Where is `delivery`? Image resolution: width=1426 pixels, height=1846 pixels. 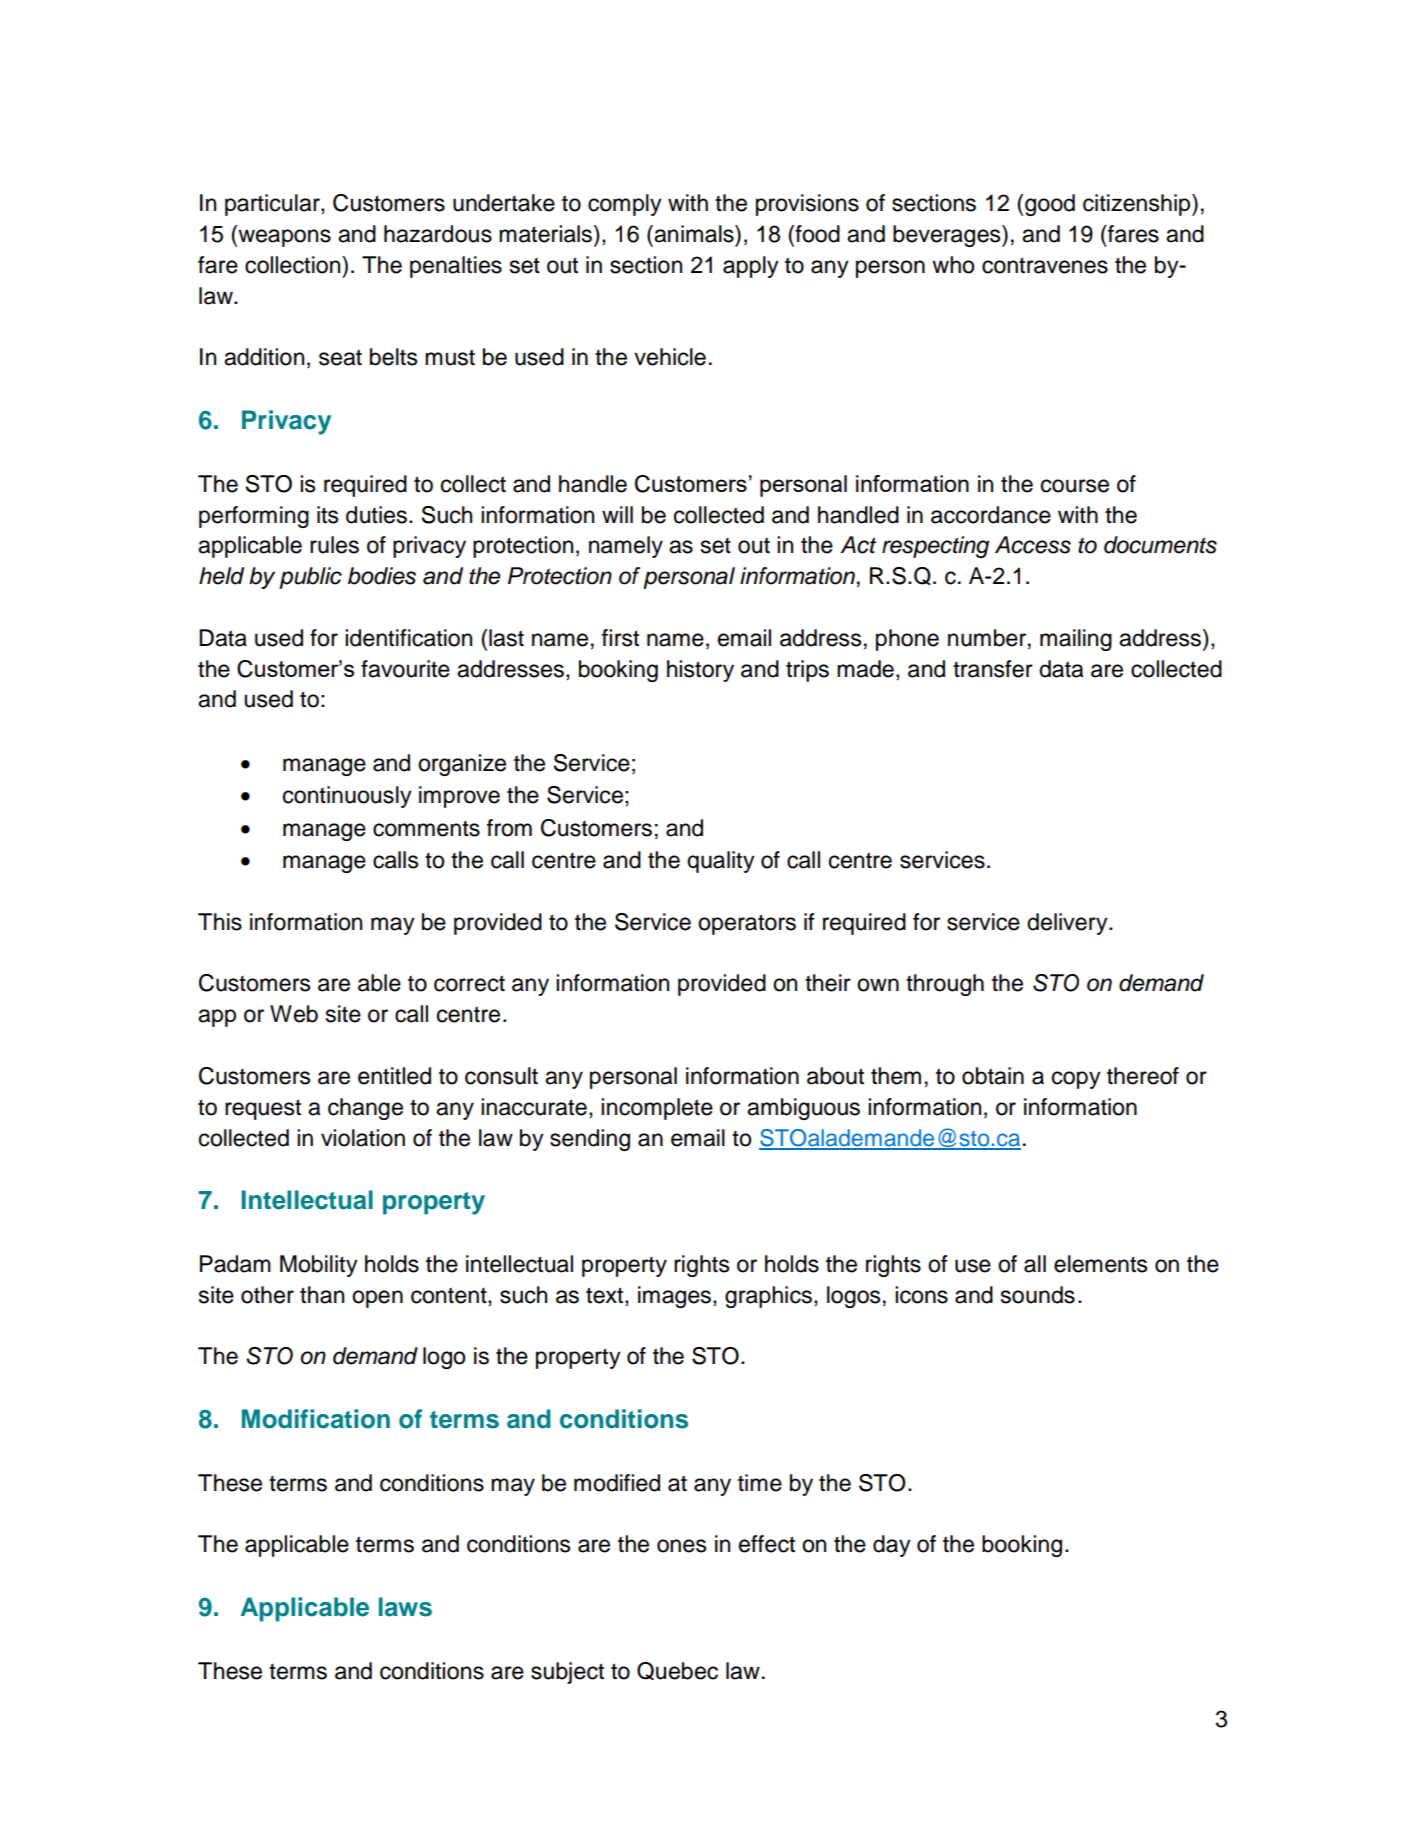 delivery is located at coordinates (1068, 924).
